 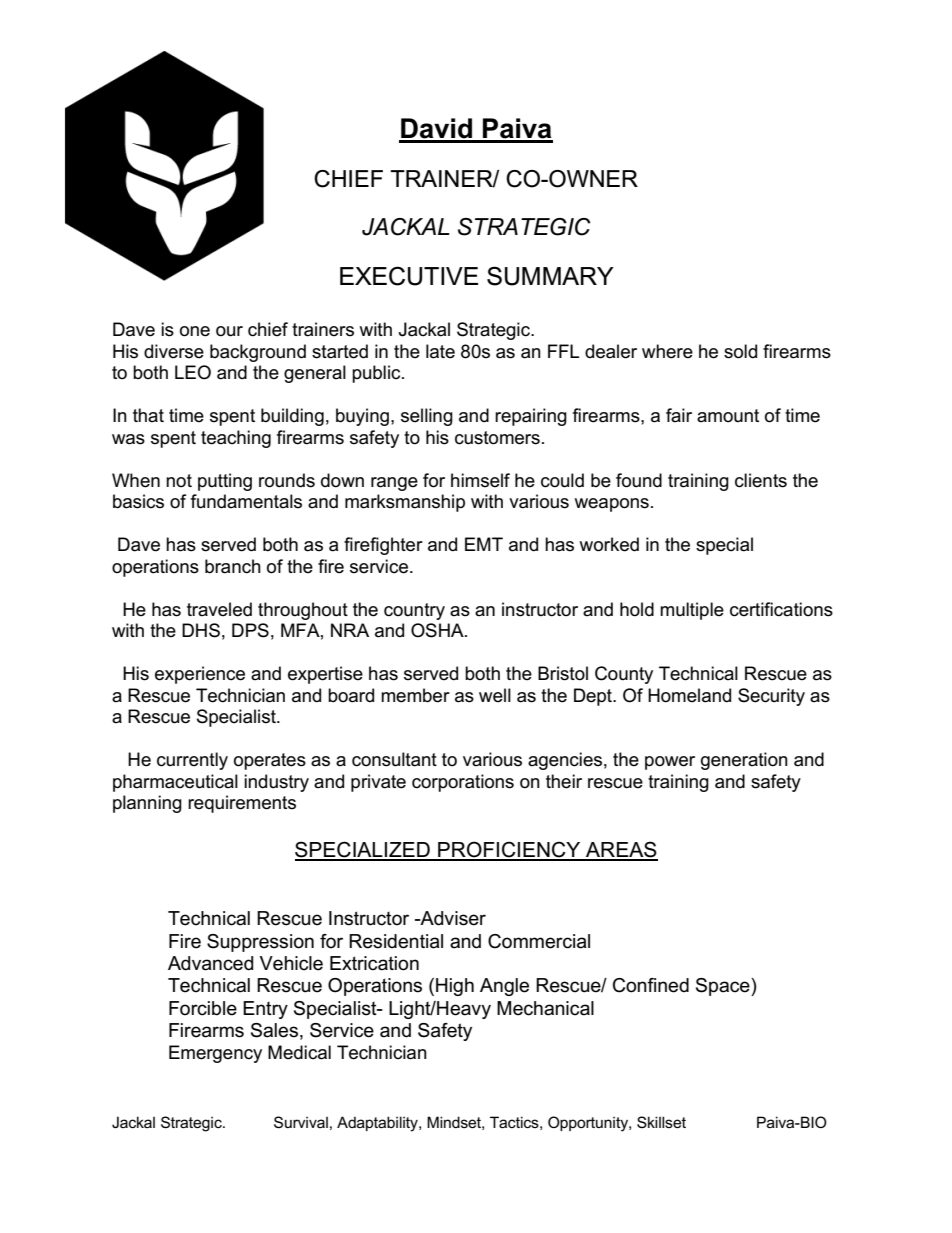 What do you see at coordinates (415, 695) in the image?
I see `member` at bounding box center [415, 695].
